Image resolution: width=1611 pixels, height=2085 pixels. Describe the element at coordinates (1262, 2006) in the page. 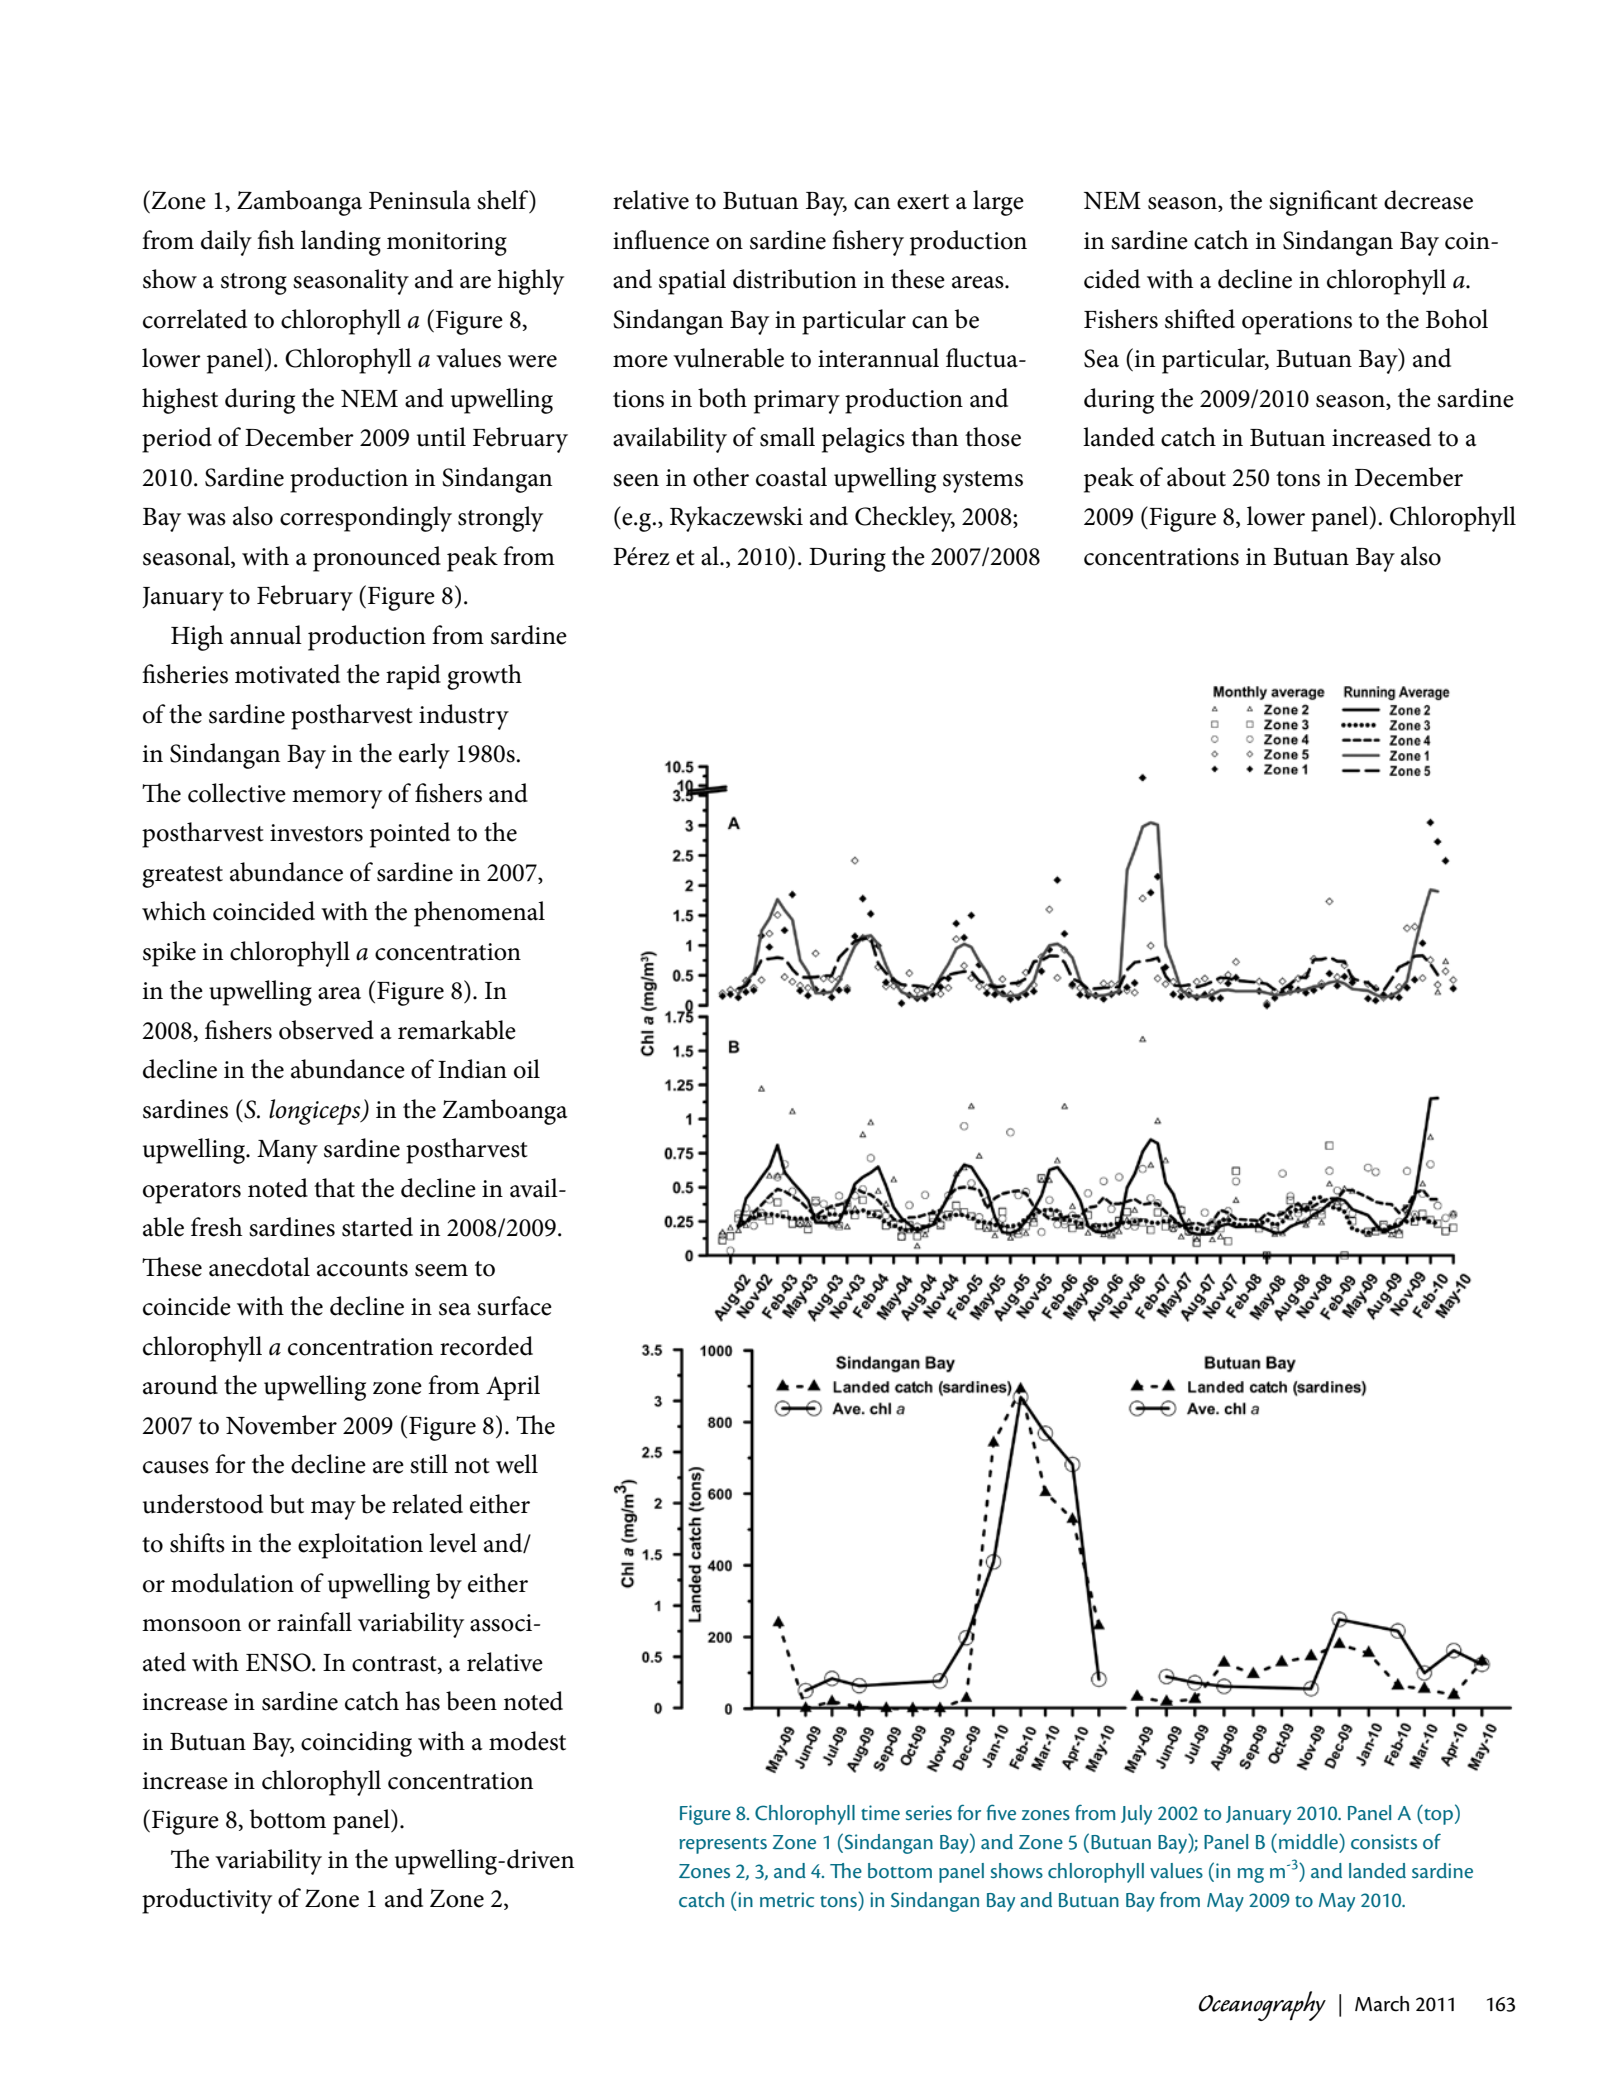

I see `Oceanography` at that location.
